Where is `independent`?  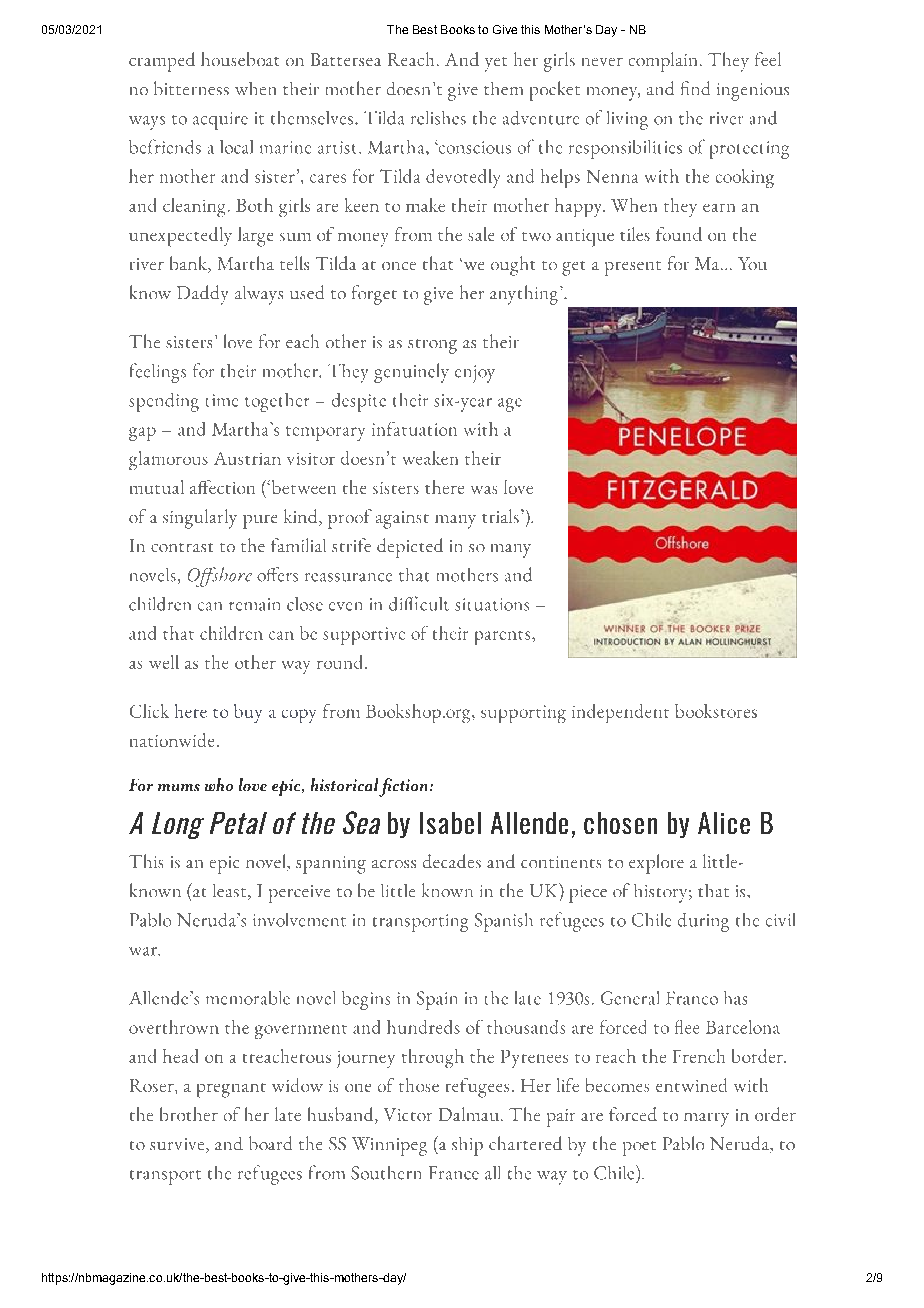
independent is located at coordinates (620, 713).
